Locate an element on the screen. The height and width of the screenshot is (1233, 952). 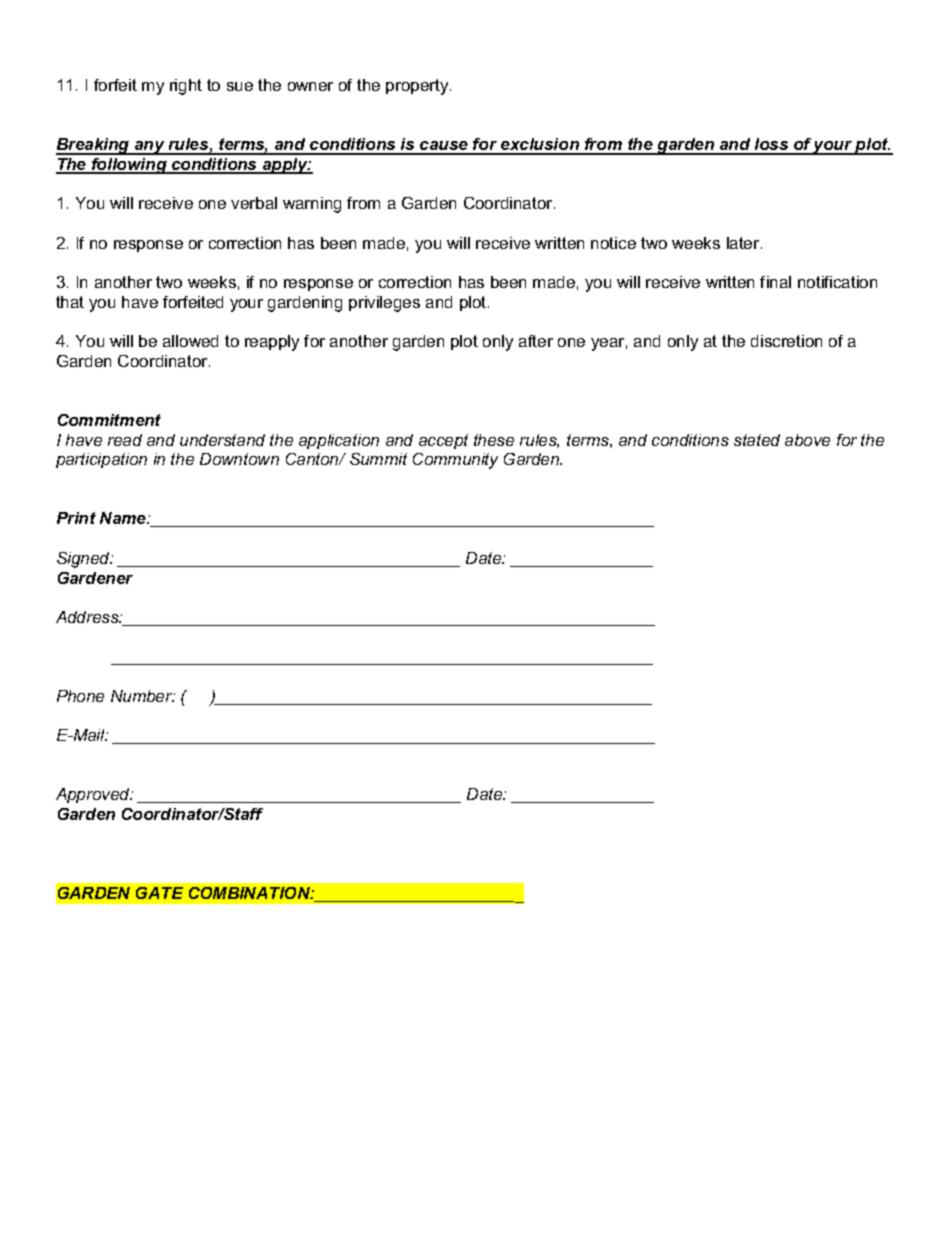
Signed is located at coordinates (84, 560).
